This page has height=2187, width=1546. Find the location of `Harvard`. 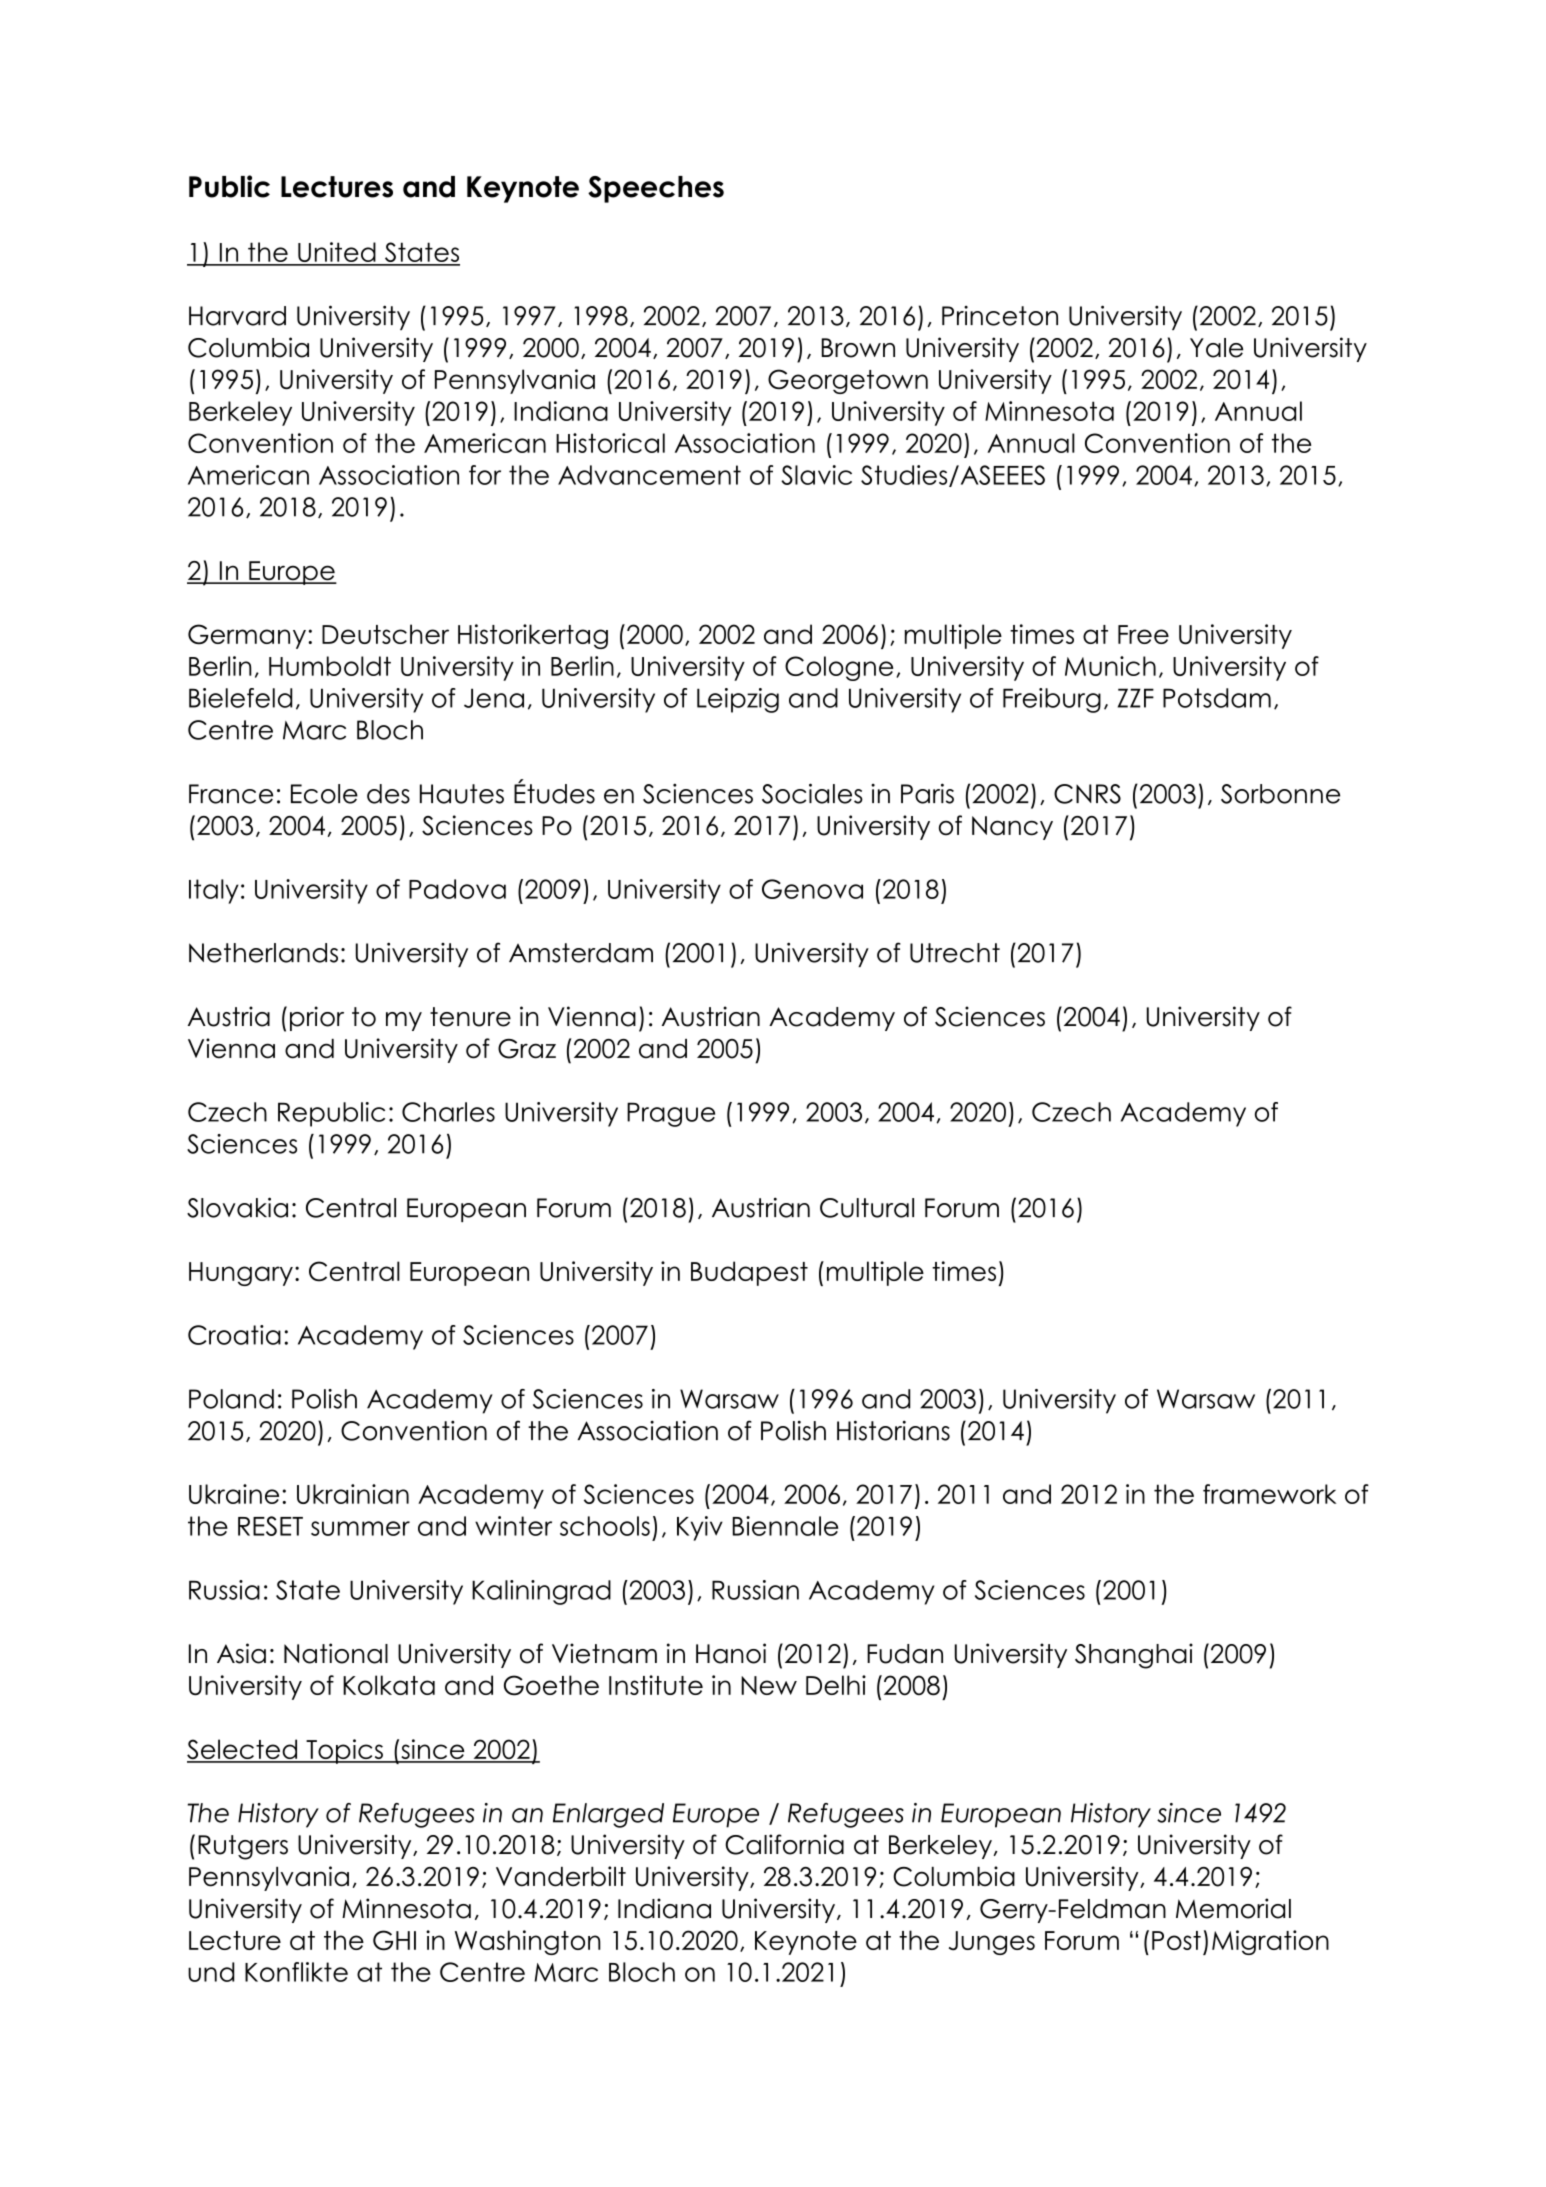

Harvard is located at coordinates (237, 316).
